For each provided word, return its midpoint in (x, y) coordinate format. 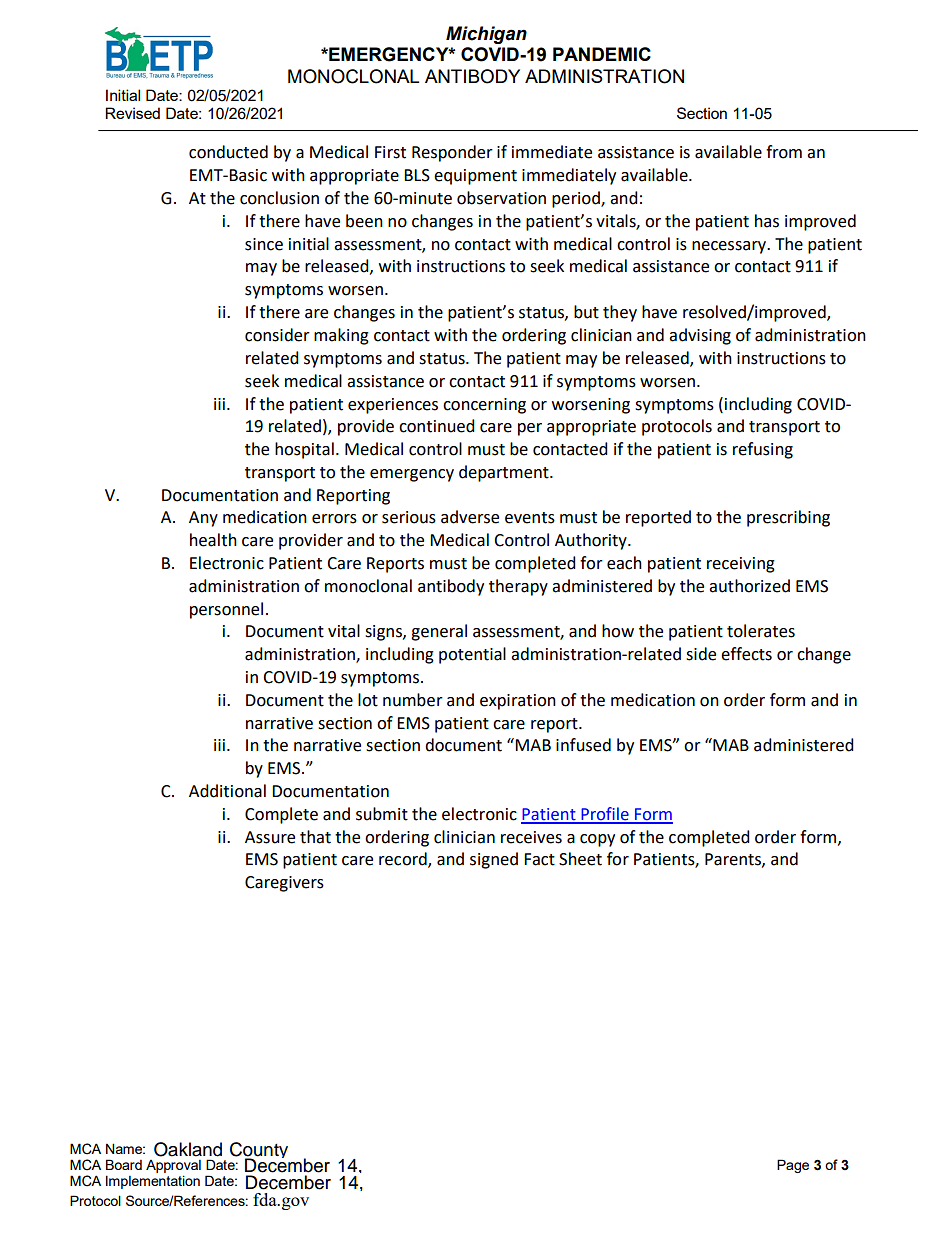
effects (746, 654)
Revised (132, 113)
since (264, 244)
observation (501, 198)
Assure (270, 837)
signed (494, 860)
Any (203, 519)
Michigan (486, 35)
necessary (730, 247)
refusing (763, 450)
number (413, 700)
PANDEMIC (602, 54)
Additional (227, 791)
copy (597, 840)
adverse (470, 517)
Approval (173, 1166)
